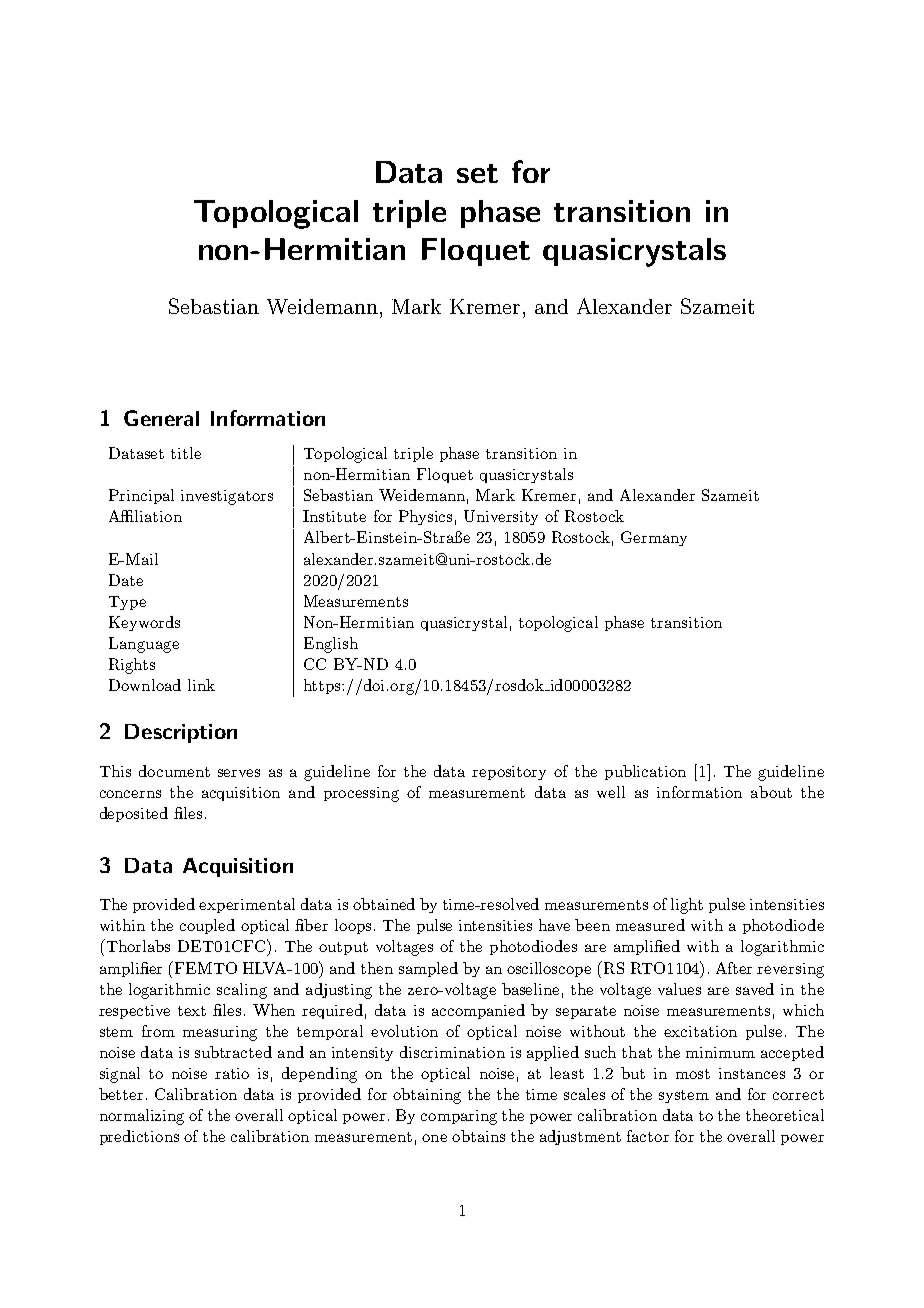 Image resolution: width=924 pixels, height=1308 pixels. I want to click on repository, so click(509, 773).
